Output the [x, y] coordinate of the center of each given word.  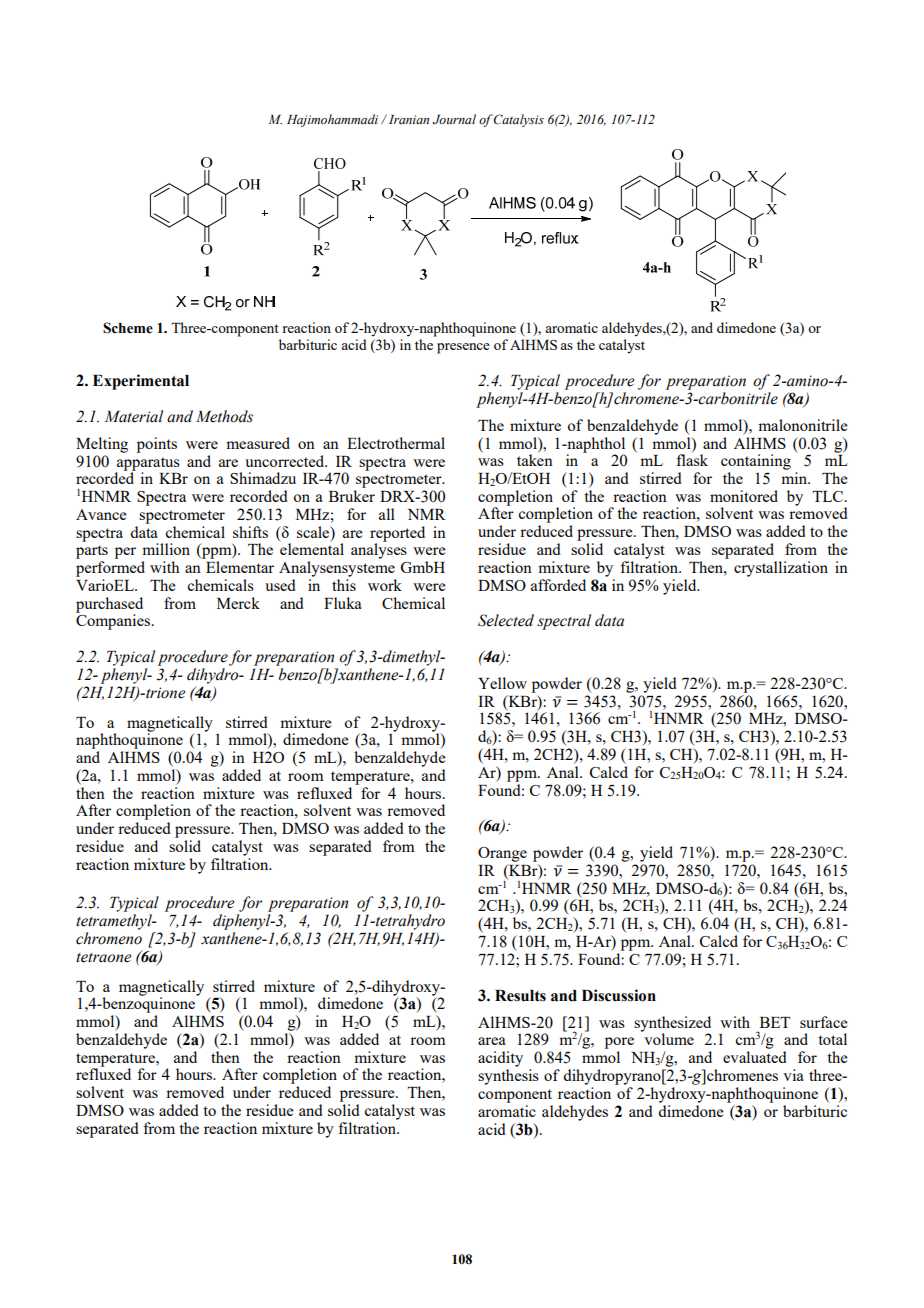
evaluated [755, 1057]
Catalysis [519, 120]
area [492, 1041]
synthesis [508, 1077]
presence [463, 348]
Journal [454, 119]
